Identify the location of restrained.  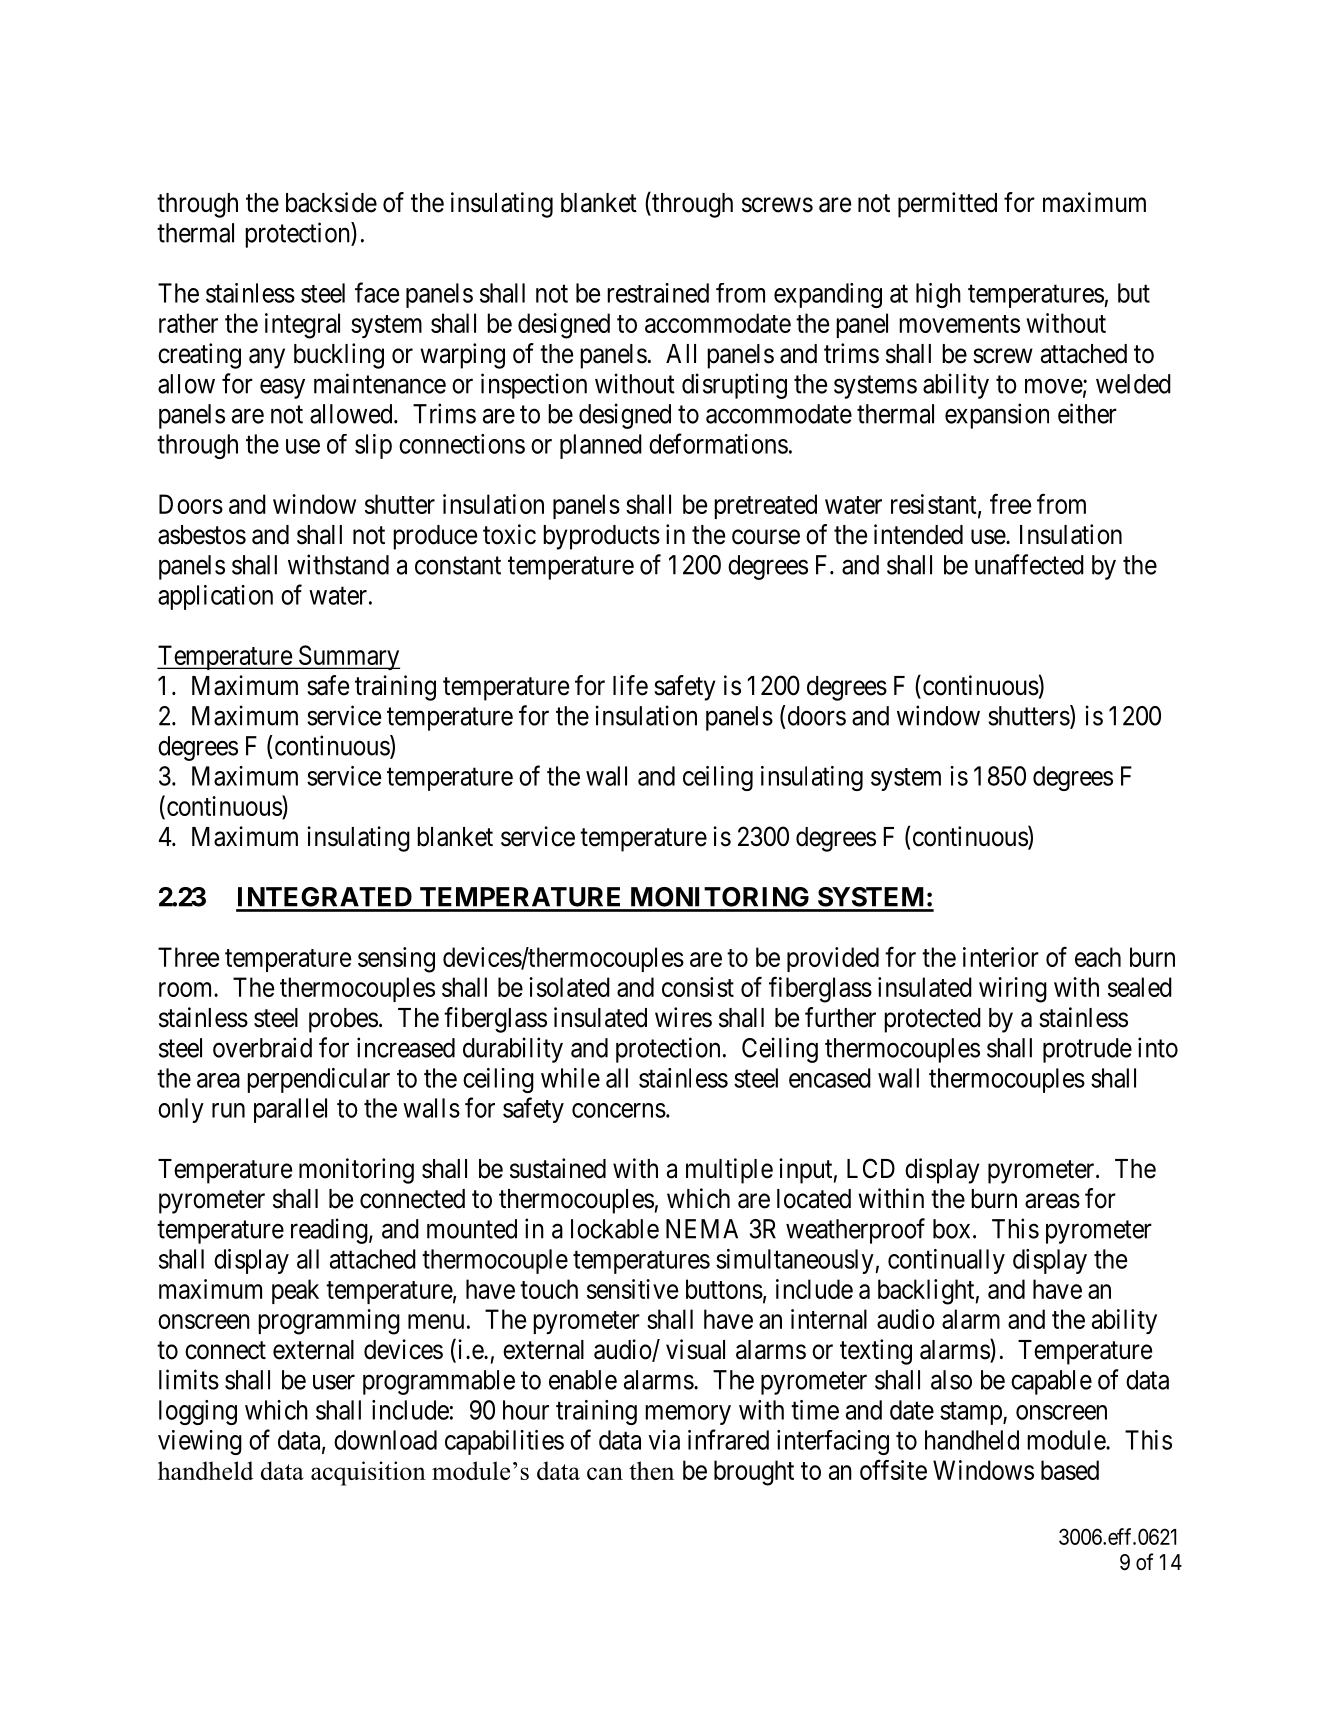
(658, 293).
